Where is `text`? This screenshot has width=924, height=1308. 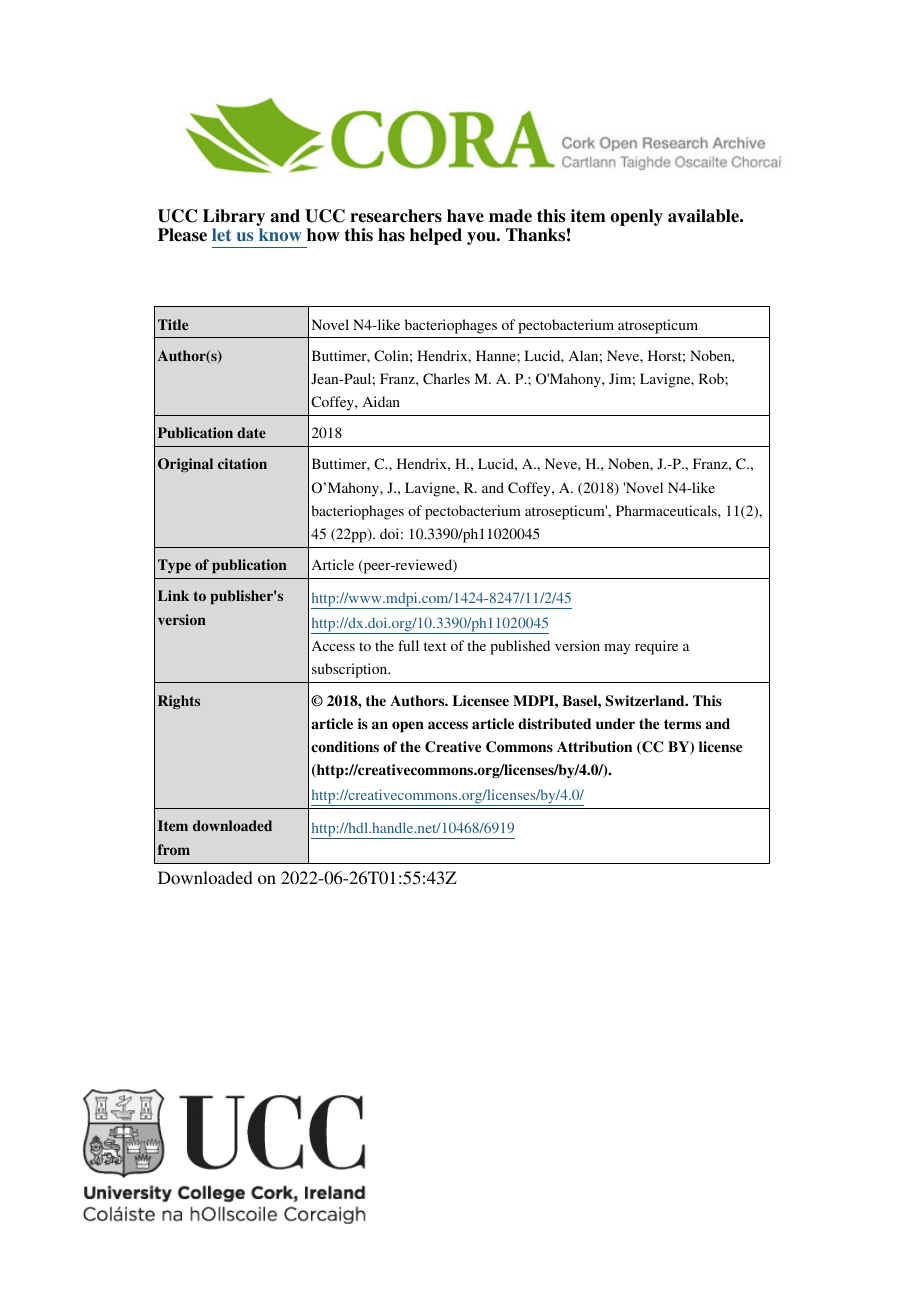 text is located at coordinates (435, 646).
